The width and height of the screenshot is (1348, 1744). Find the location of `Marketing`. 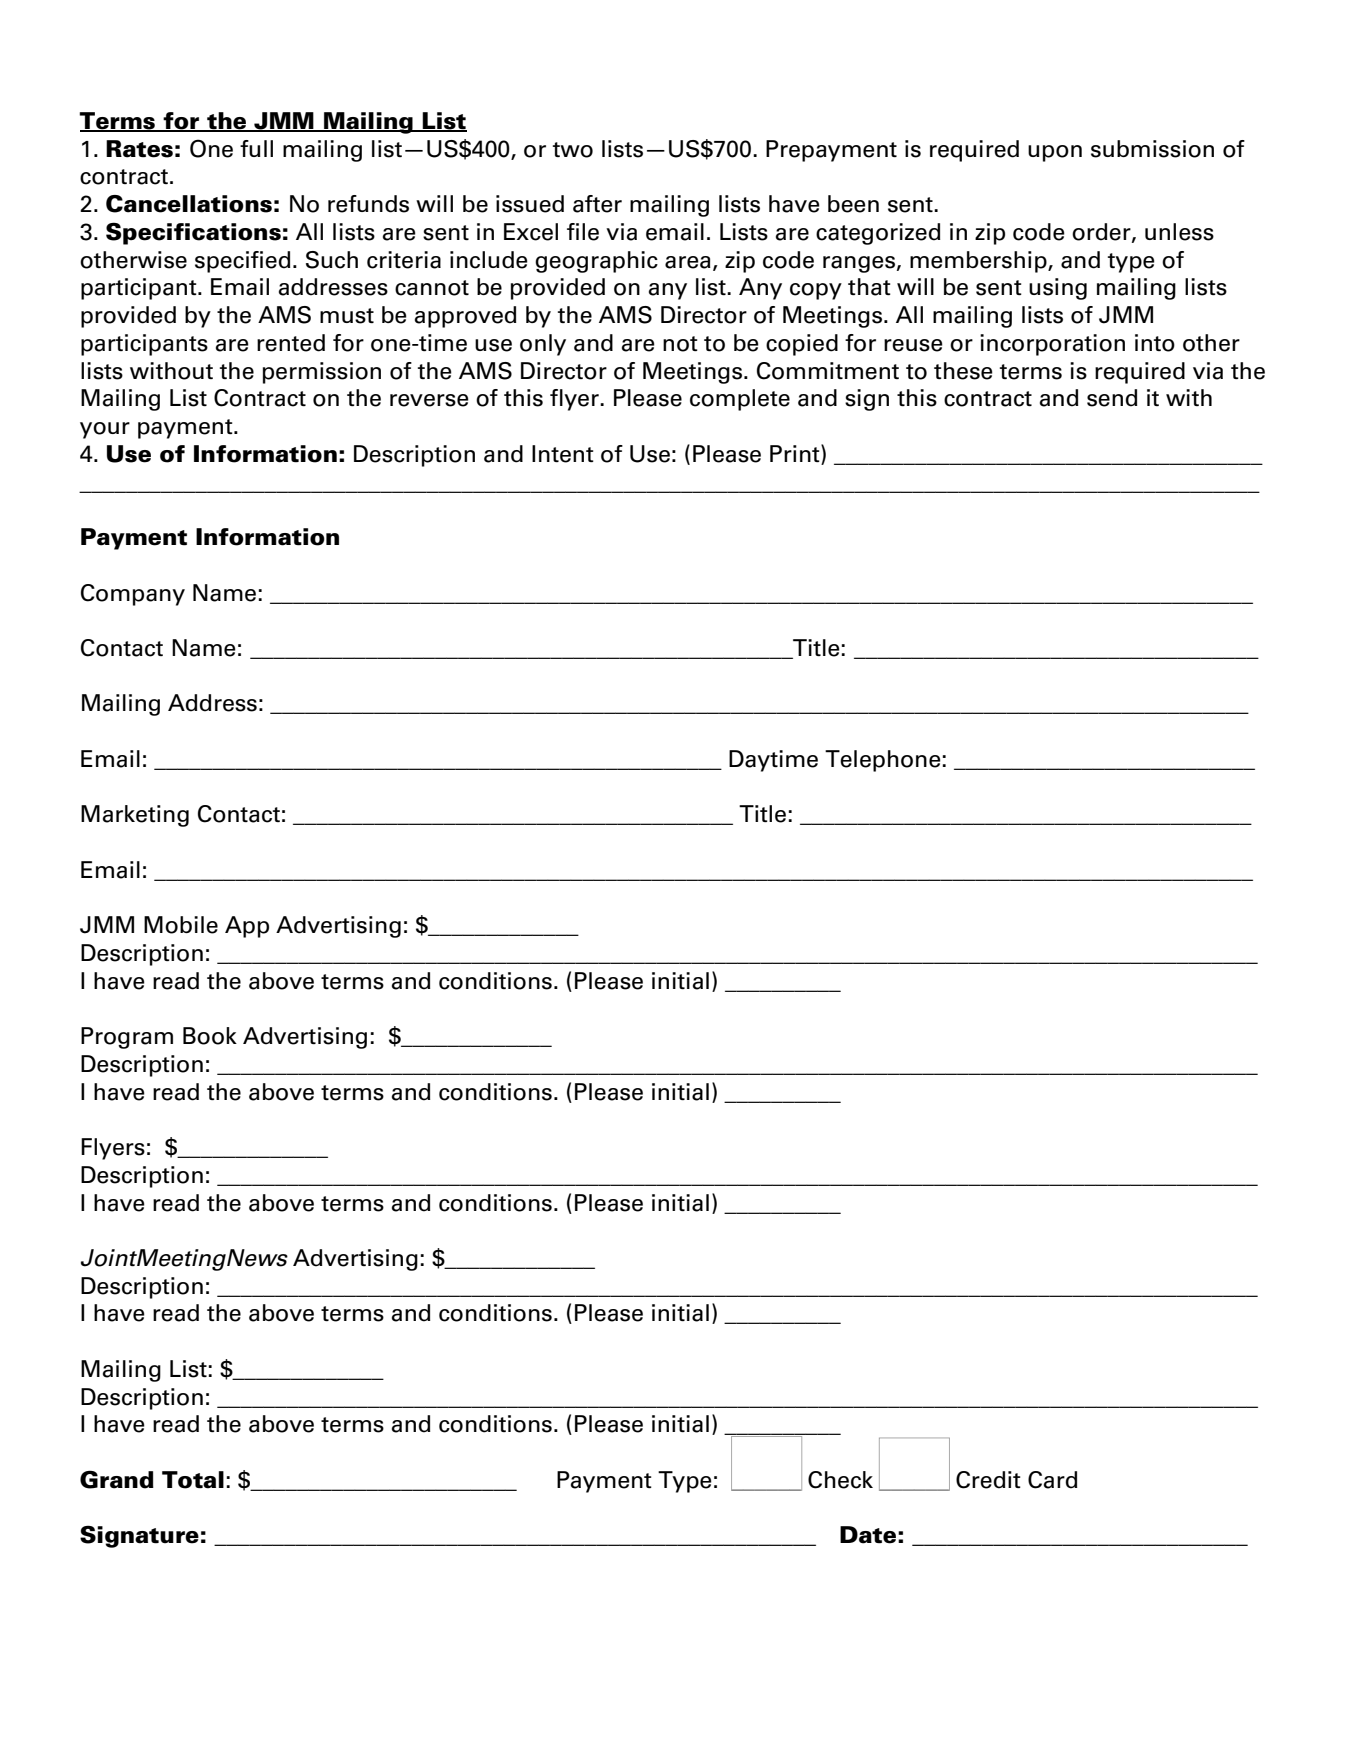

Marketing is located at coordinates (135, 816).
